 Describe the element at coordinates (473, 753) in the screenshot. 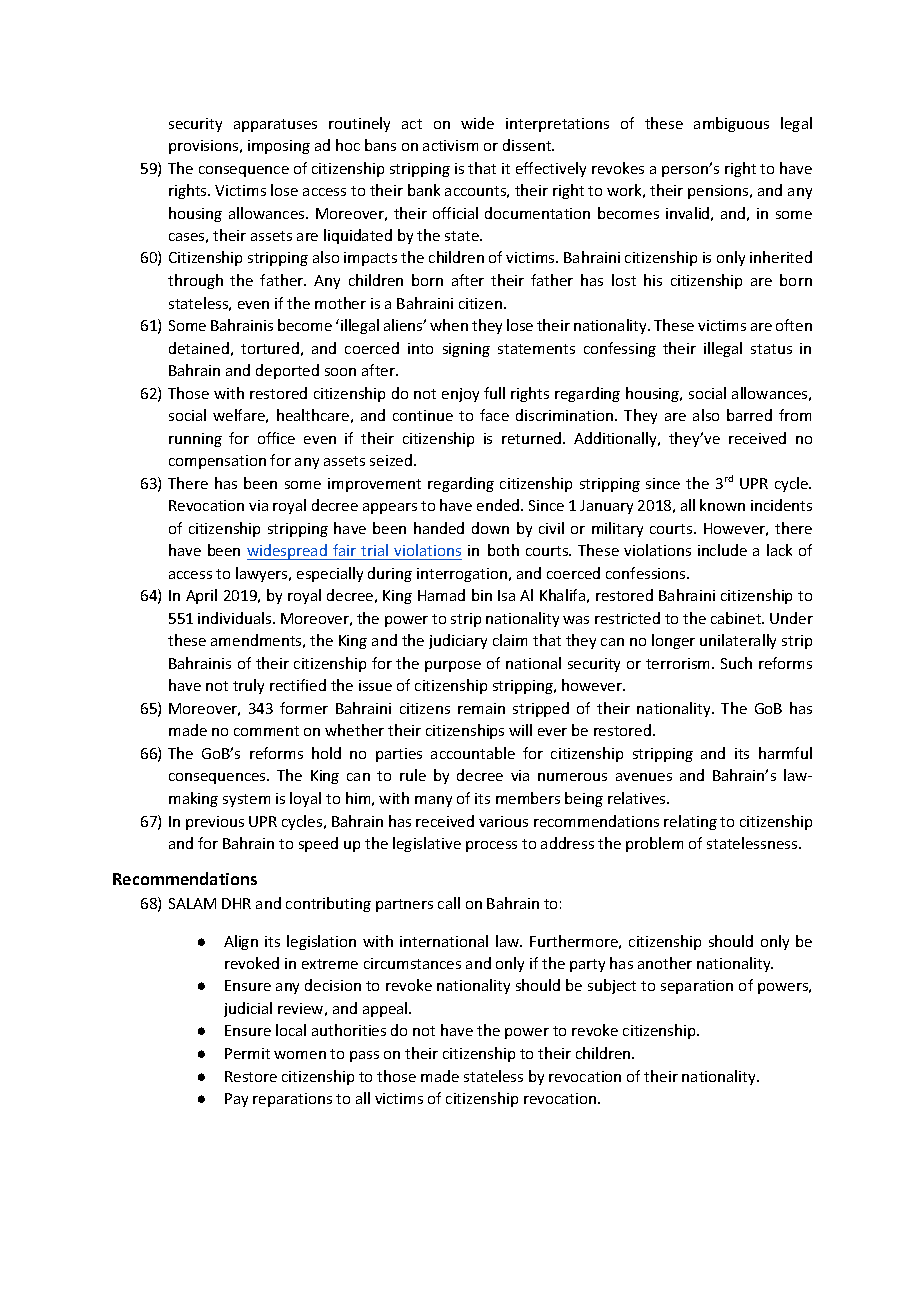

I see `accountable` at that location.
